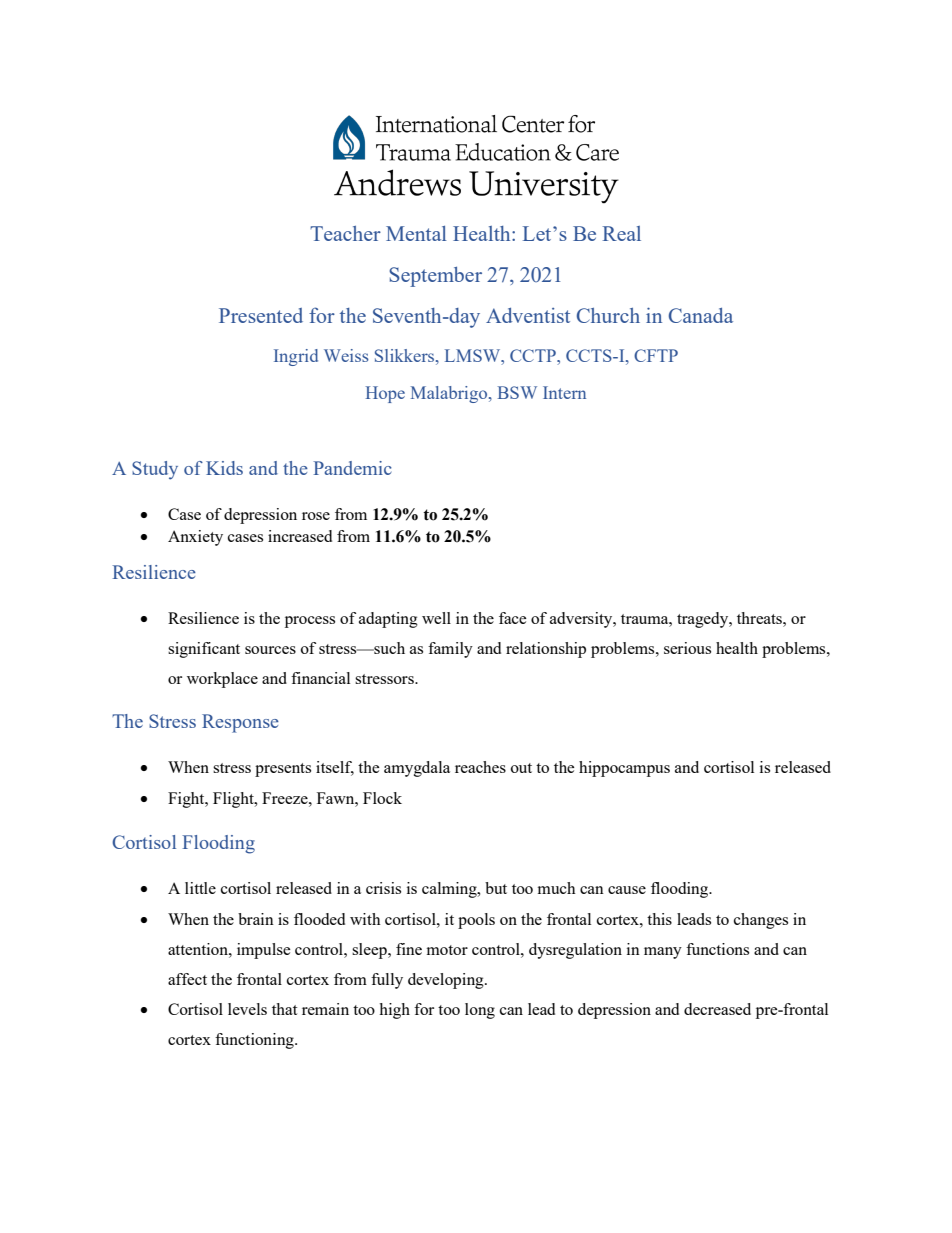  What do you see at coordinates (717, 1009) in the screenshot?
I see `decreased` at bounding box center [717, 1009].
